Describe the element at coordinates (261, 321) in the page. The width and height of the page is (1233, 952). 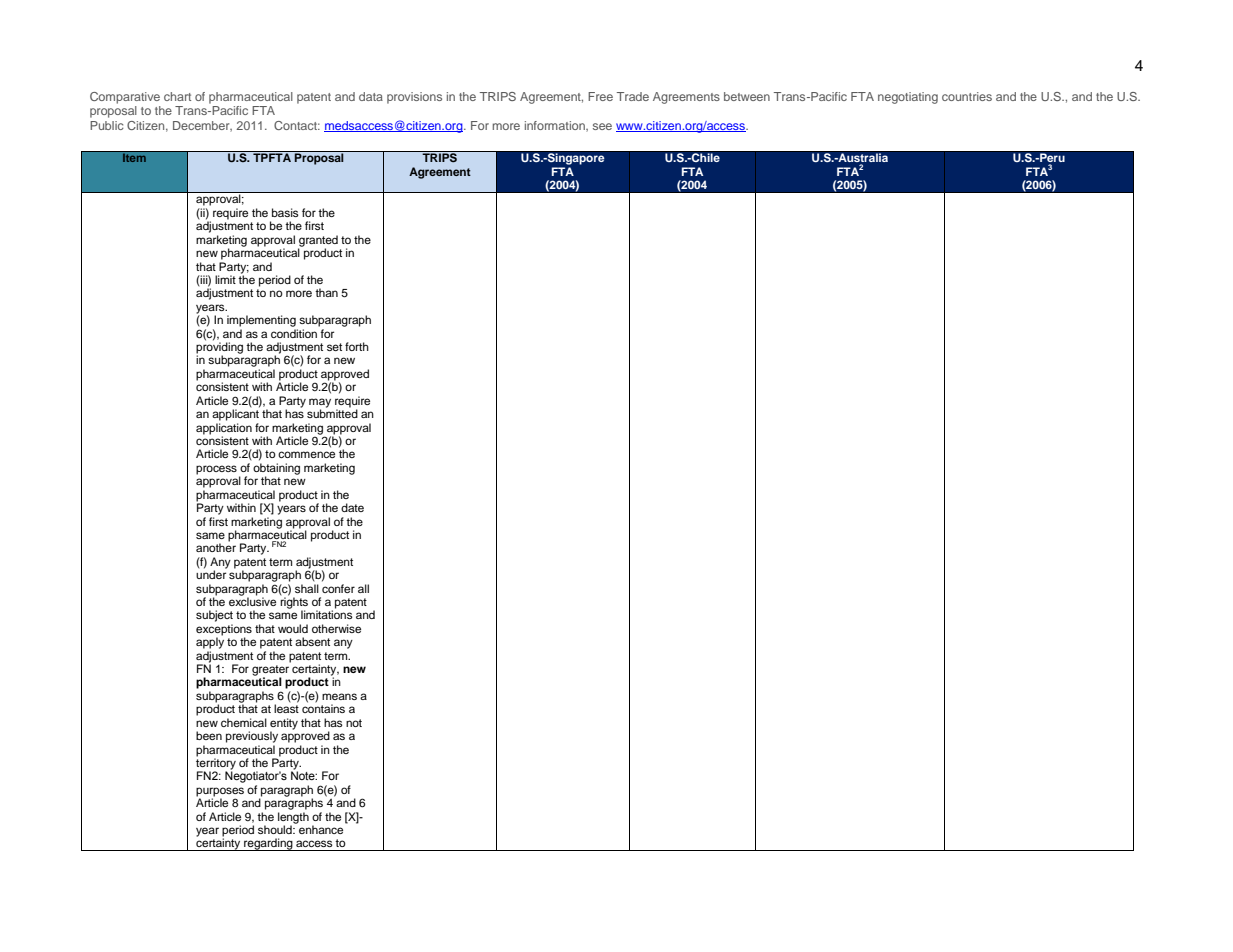
I see `implementing` at that location.
